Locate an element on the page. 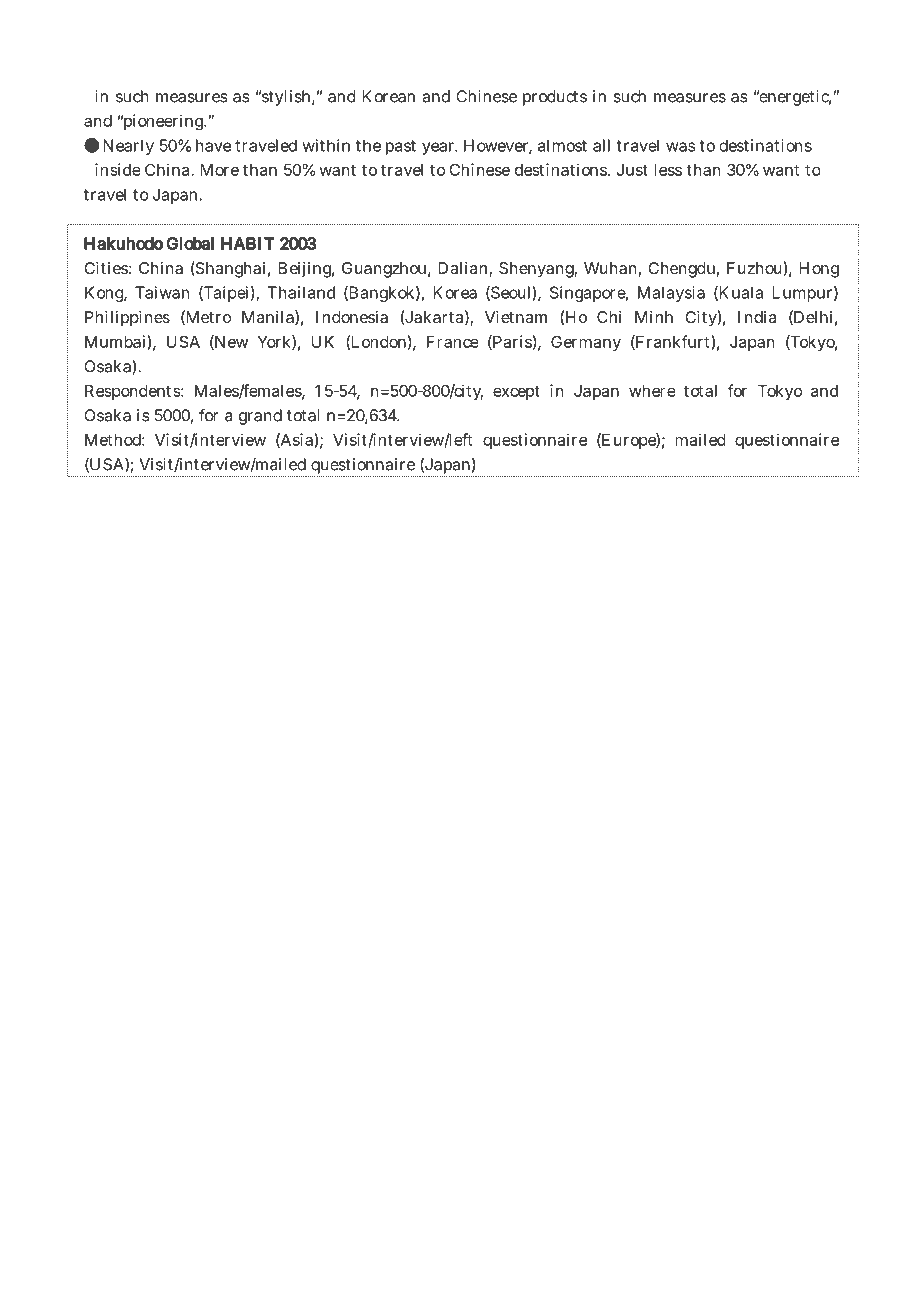 This document has width=924, height=1308. was is located at coordinates (681, 147).
